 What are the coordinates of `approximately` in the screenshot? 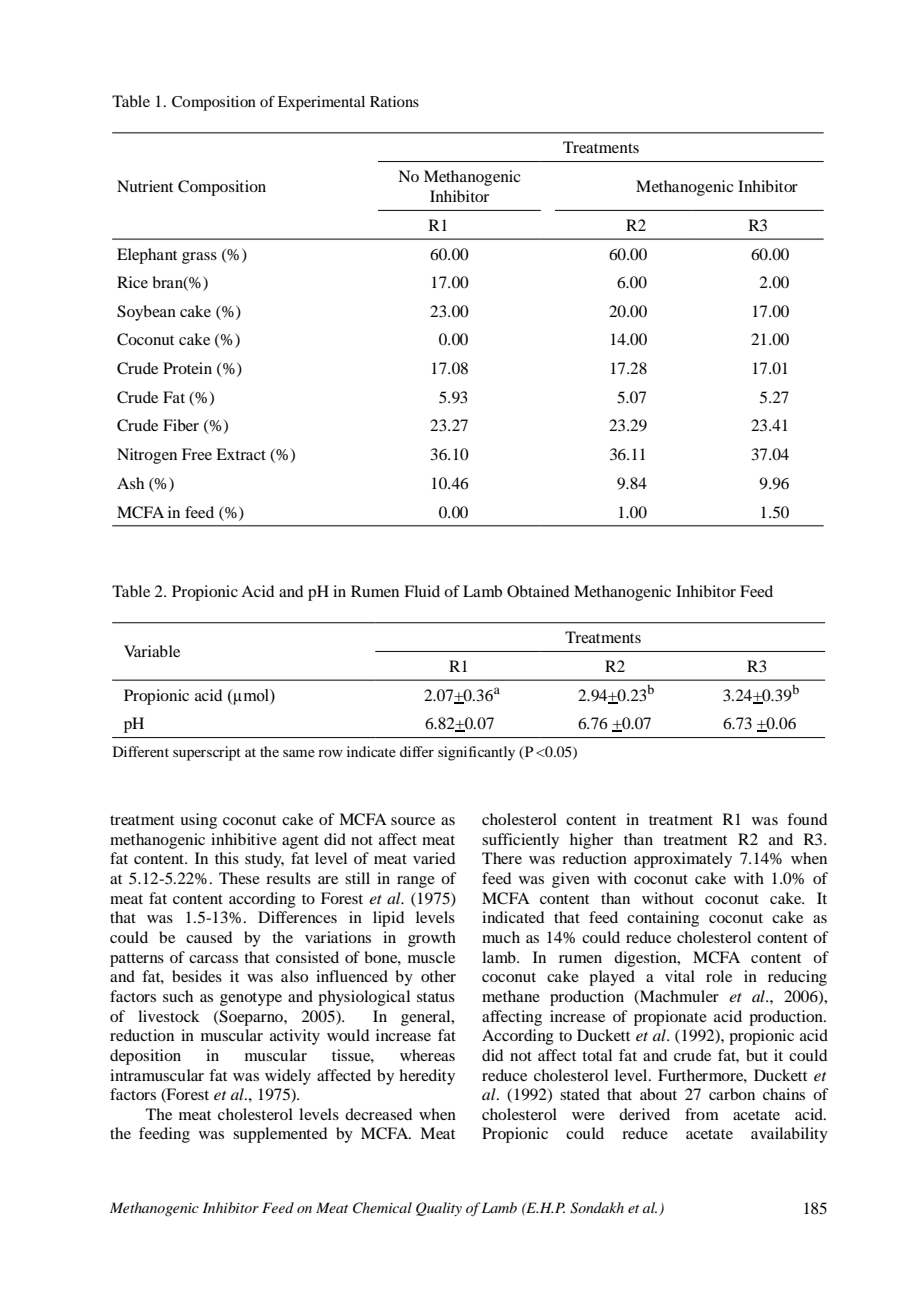 It's located at (683, 860).
